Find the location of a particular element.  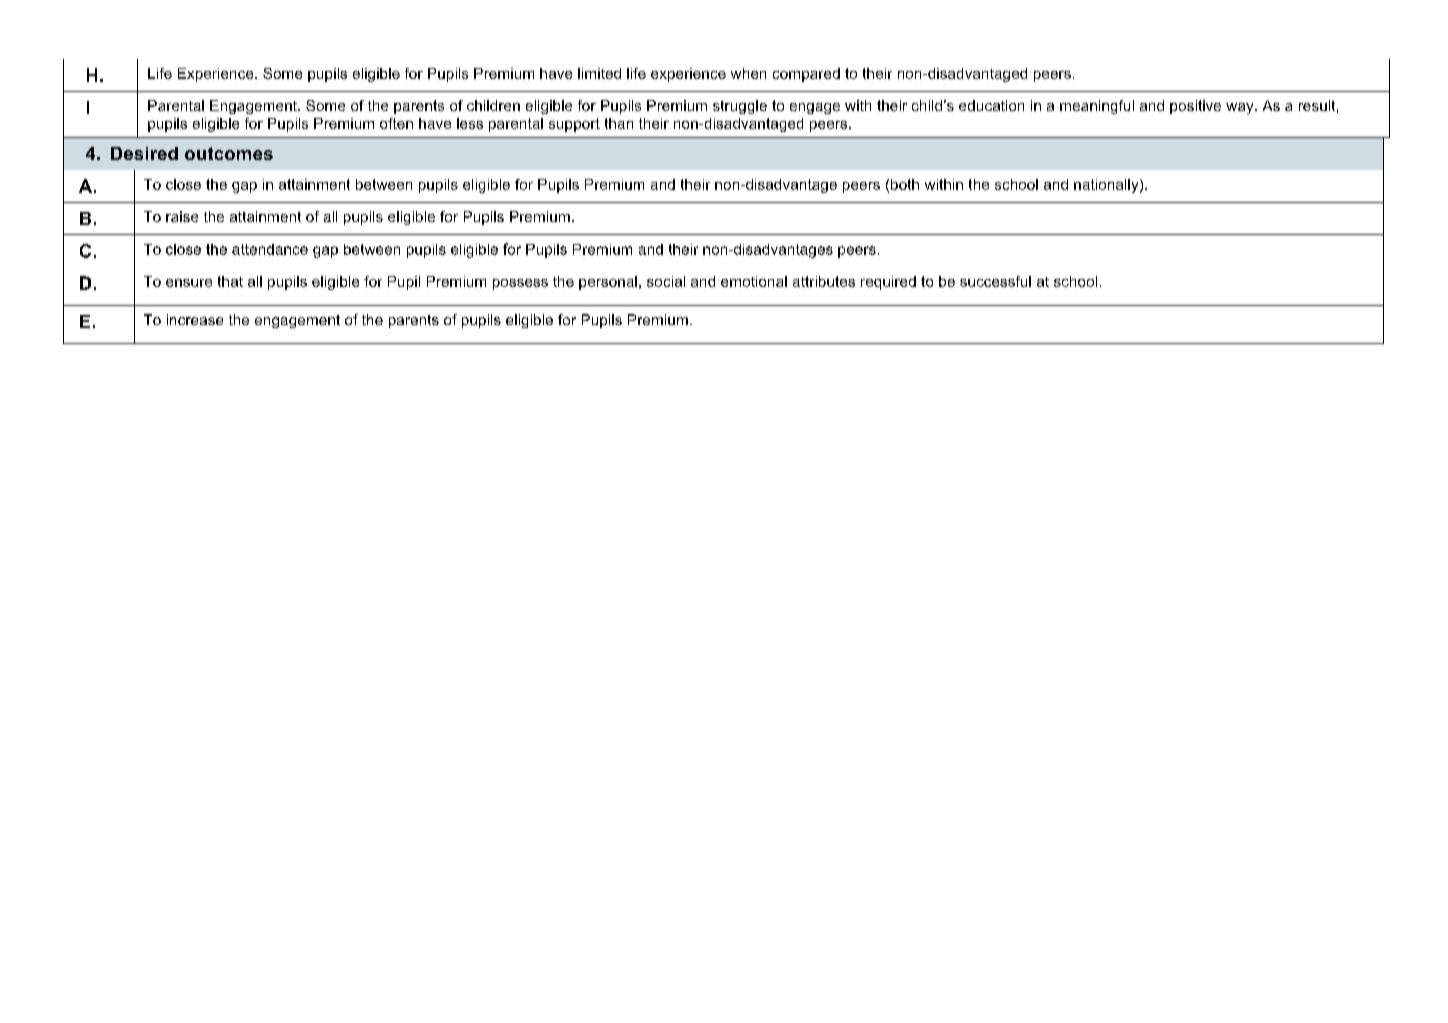

successful is located at coordinates (995, 281).
